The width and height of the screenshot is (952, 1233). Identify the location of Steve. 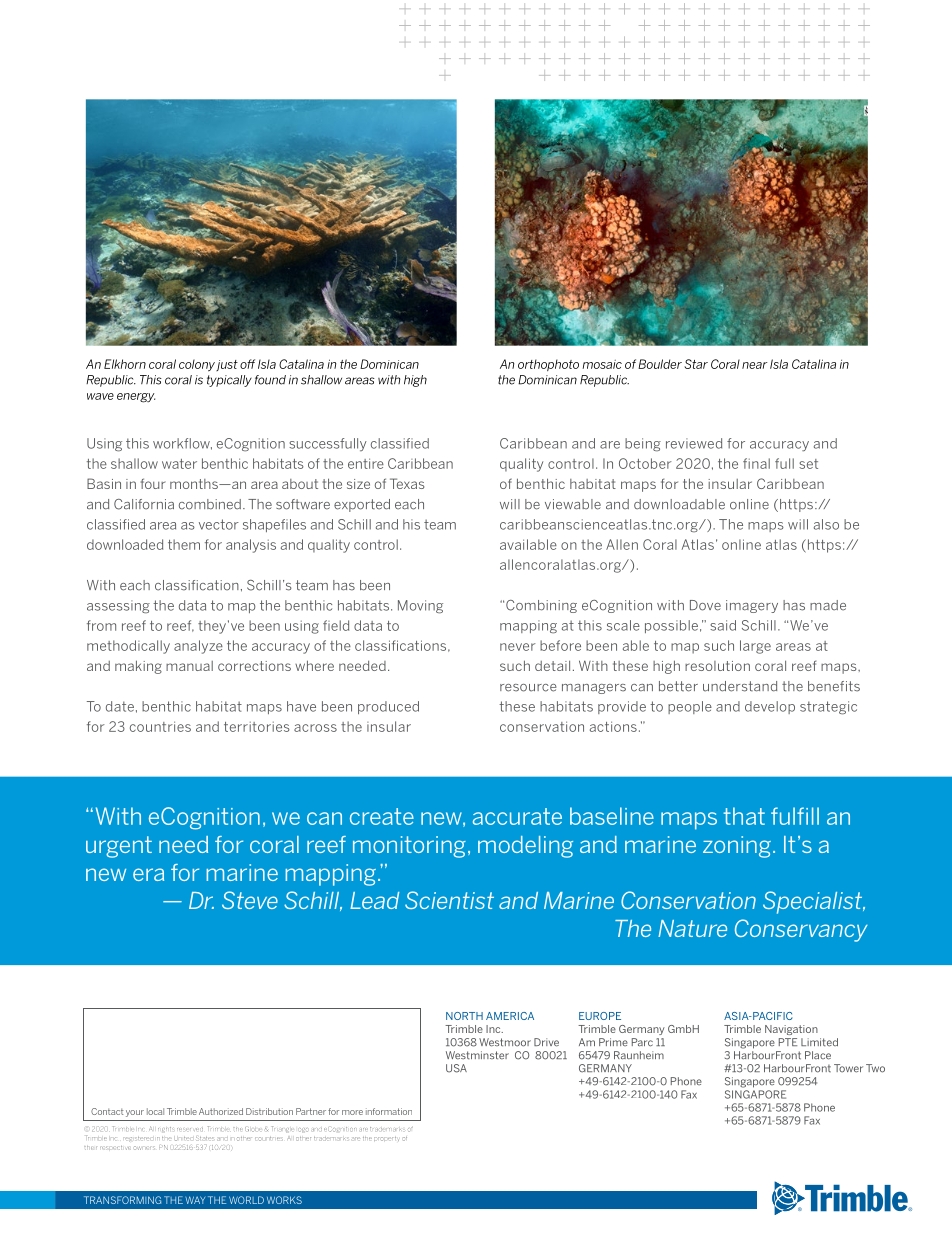
(250, 900).
